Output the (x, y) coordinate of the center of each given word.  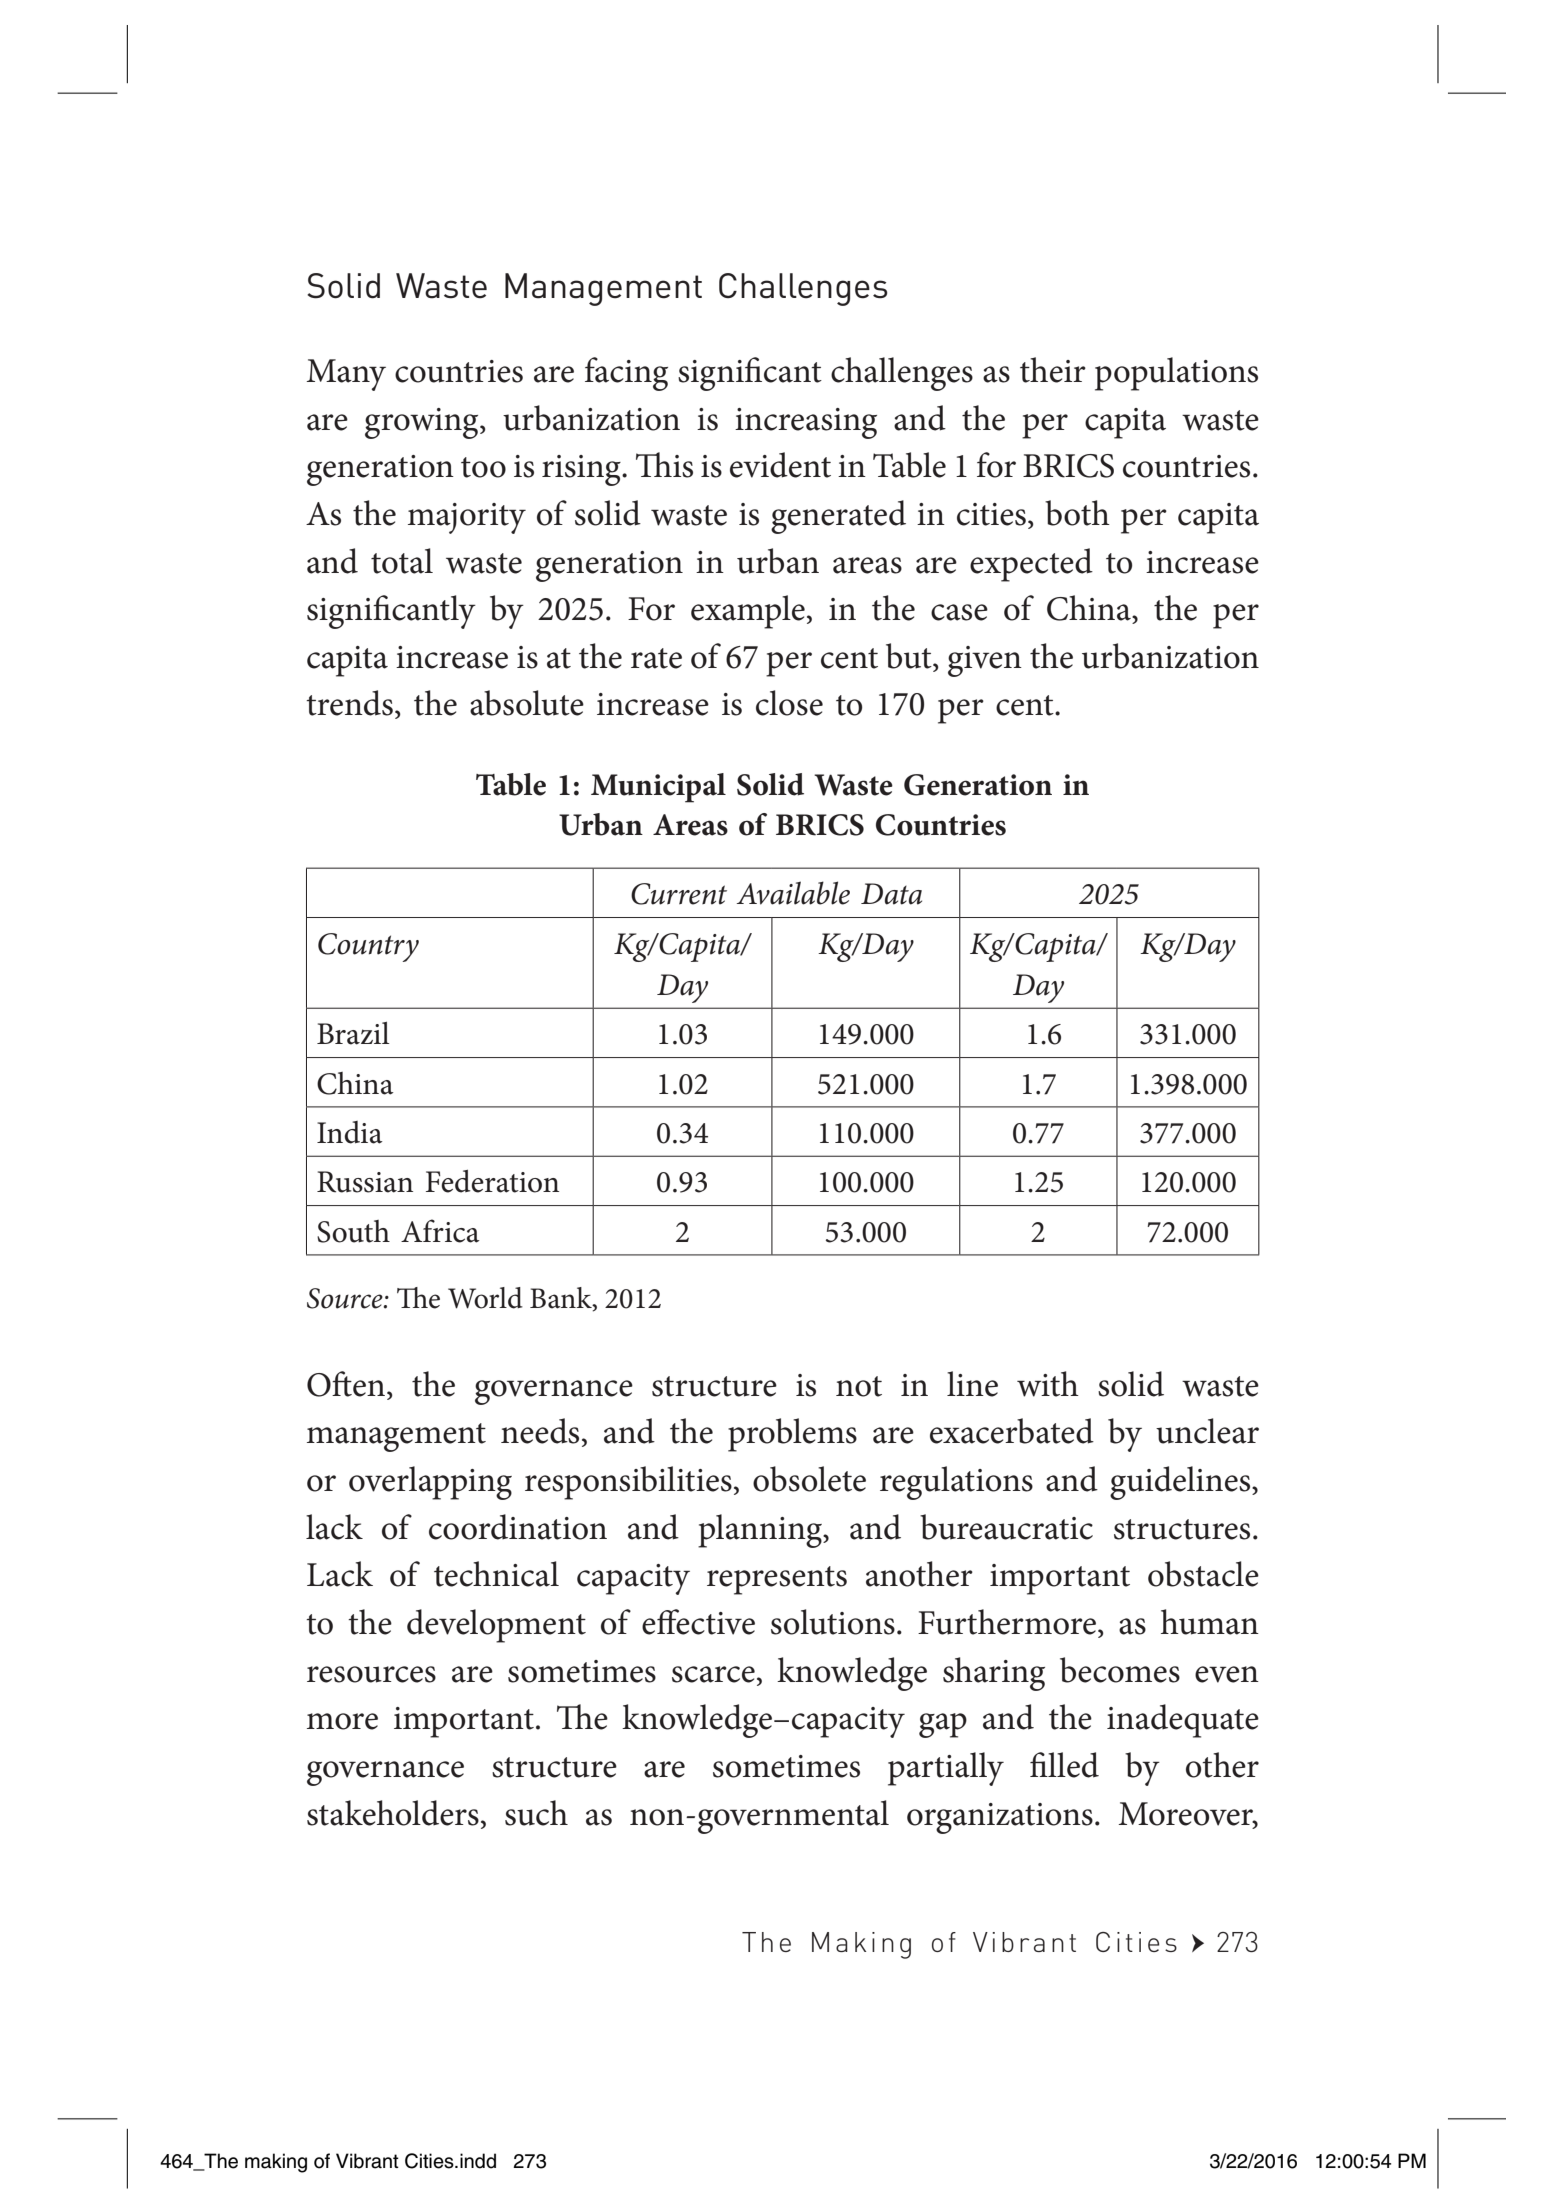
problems (792, 1435)
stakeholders (393, 1813)
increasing (806, 423)
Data (891, 894)
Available (793, 893)
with (1048, 1384)
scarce (713, 1674)
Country (368, 947)
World (485, 1298)
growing (423, 423)
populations (1176, 374)
